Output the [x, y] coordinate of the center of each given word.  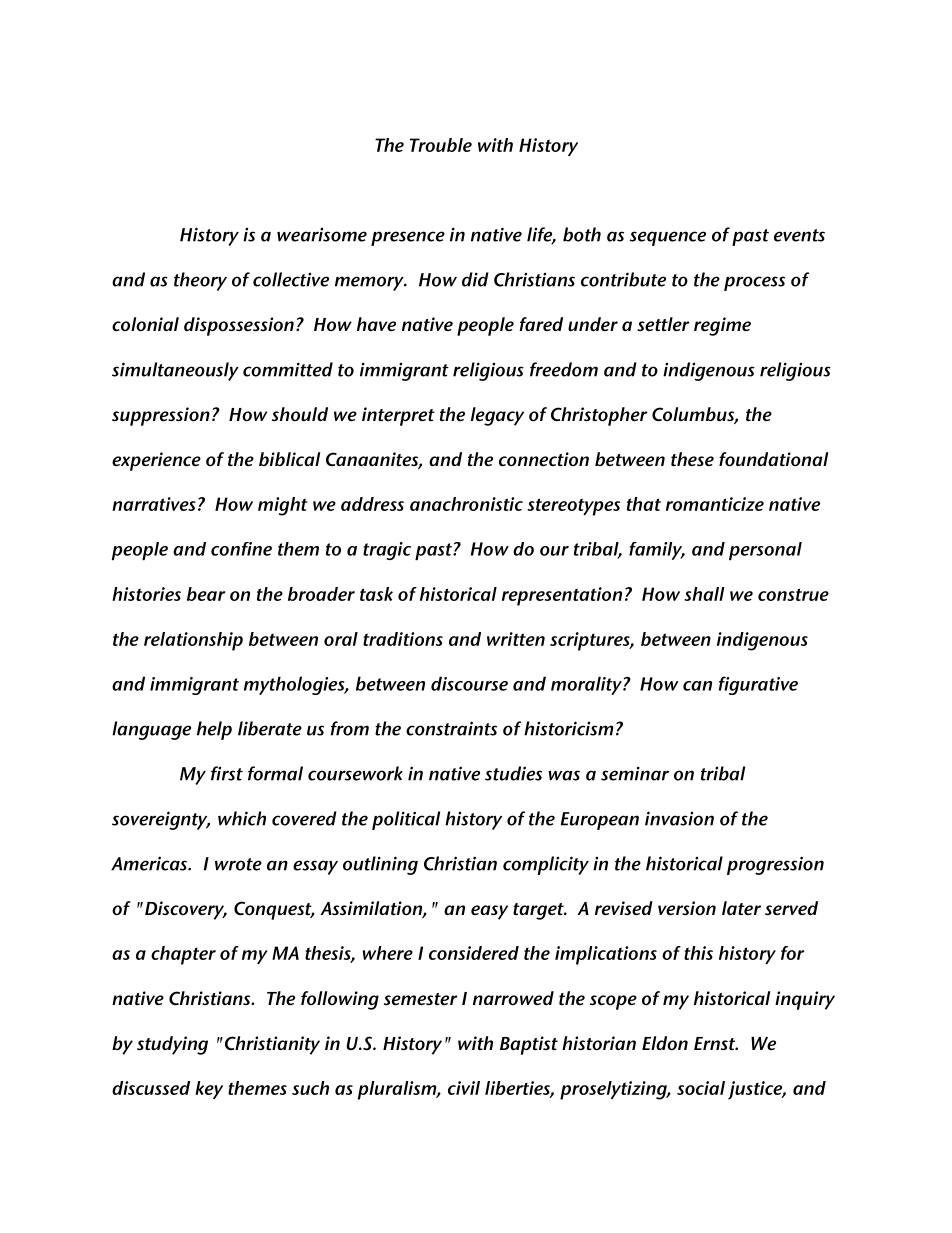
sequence [668, 238]
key [209, 1090]
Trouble [441, 145]
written [516, 639]
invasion [679, 818]
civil [464, 1088]
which [242, 818]
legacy [497, 416]
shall [704, 594]
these [692, 459]
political [406, 820]
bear [206, 594]
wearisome [322, 235]
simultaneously [175, 371]
